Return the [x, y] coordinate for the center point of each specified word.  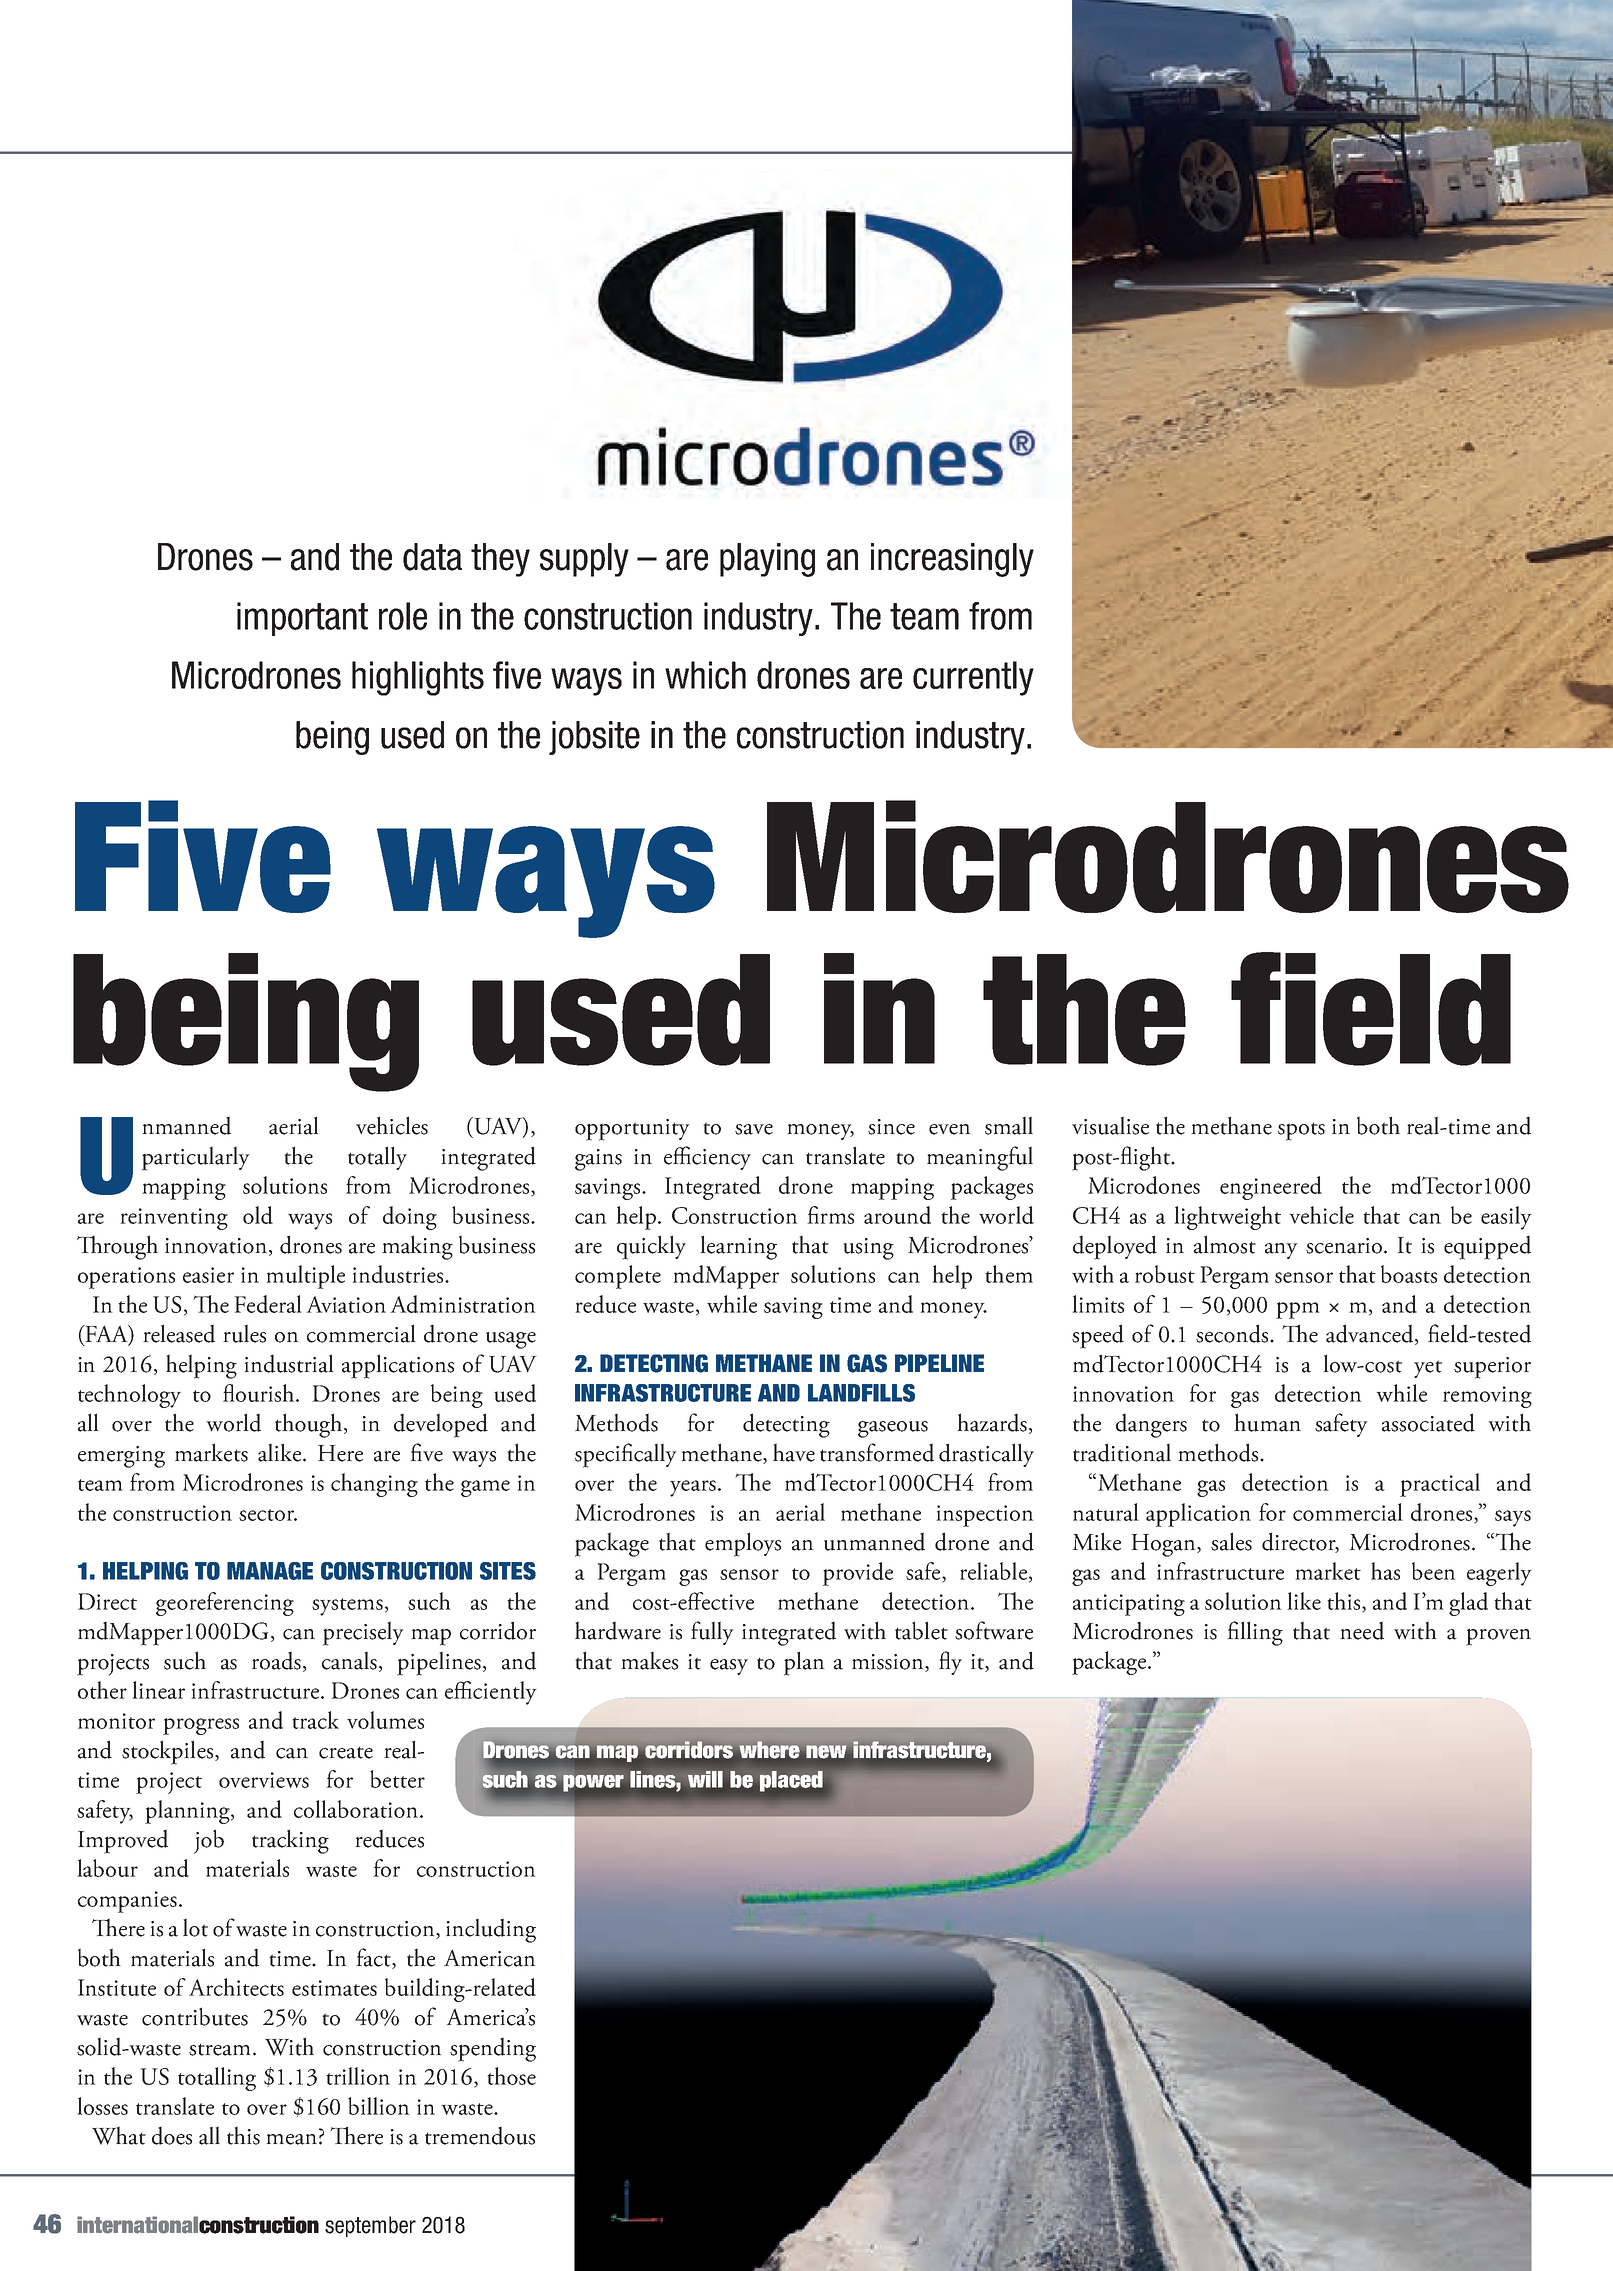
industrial [289, 1363]
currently [973, 678]
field [1371, 1009]
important [302, 619]
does [172, 2135]
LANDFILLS [861, 1393]
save [754, 1129]
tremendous [480, 2135]
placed [791, 1781]
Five [203, 856]
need [1362, 1630]
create [346, 1752]
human [1267, 1422]
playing [767, 560]
